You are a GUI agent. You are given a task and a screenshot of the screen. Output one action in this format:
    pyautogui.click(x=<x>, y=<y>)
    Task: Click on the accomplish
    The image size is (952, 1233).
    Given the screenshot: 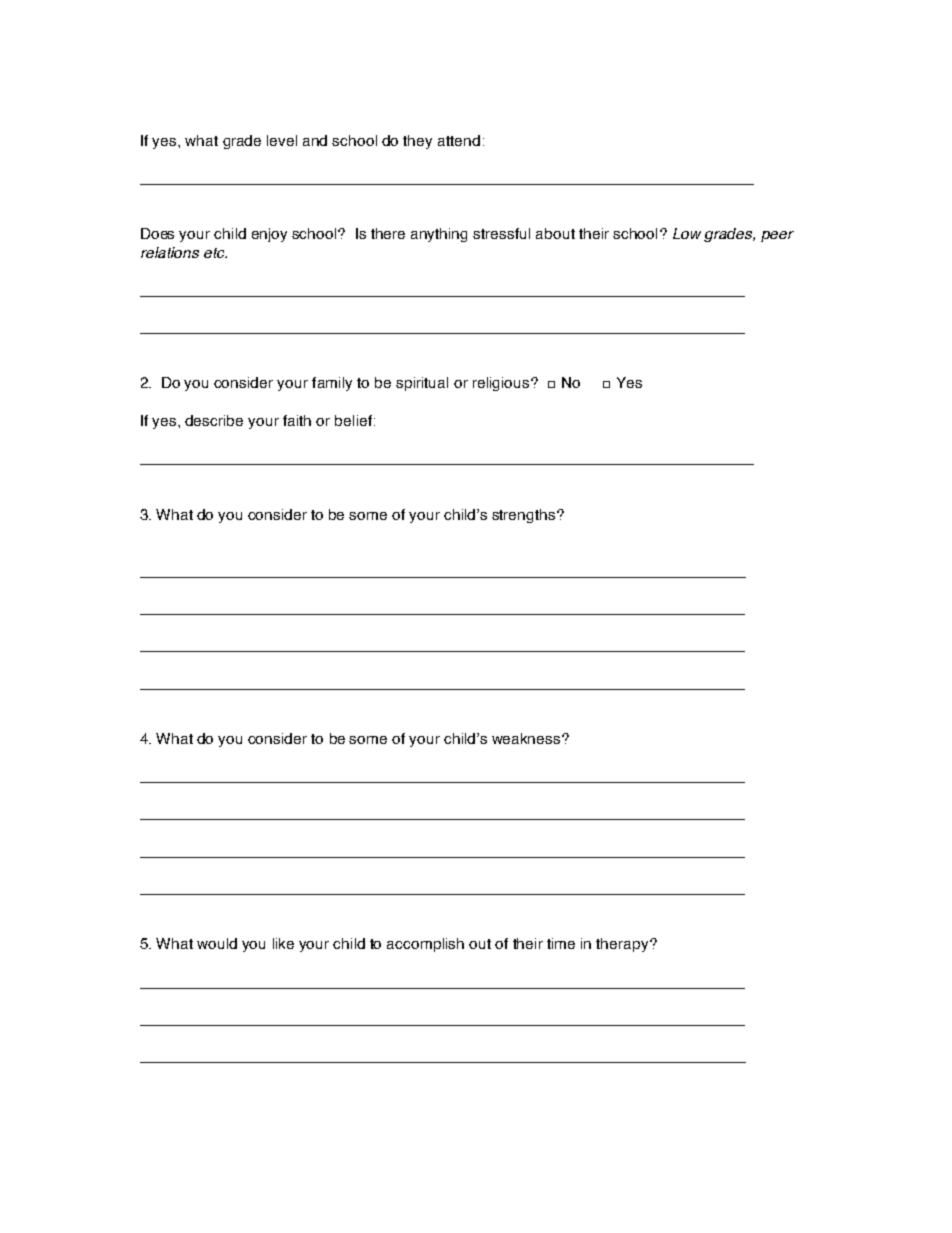 What is the action you would take?
    pyautogui.click(x=425, y=945)
